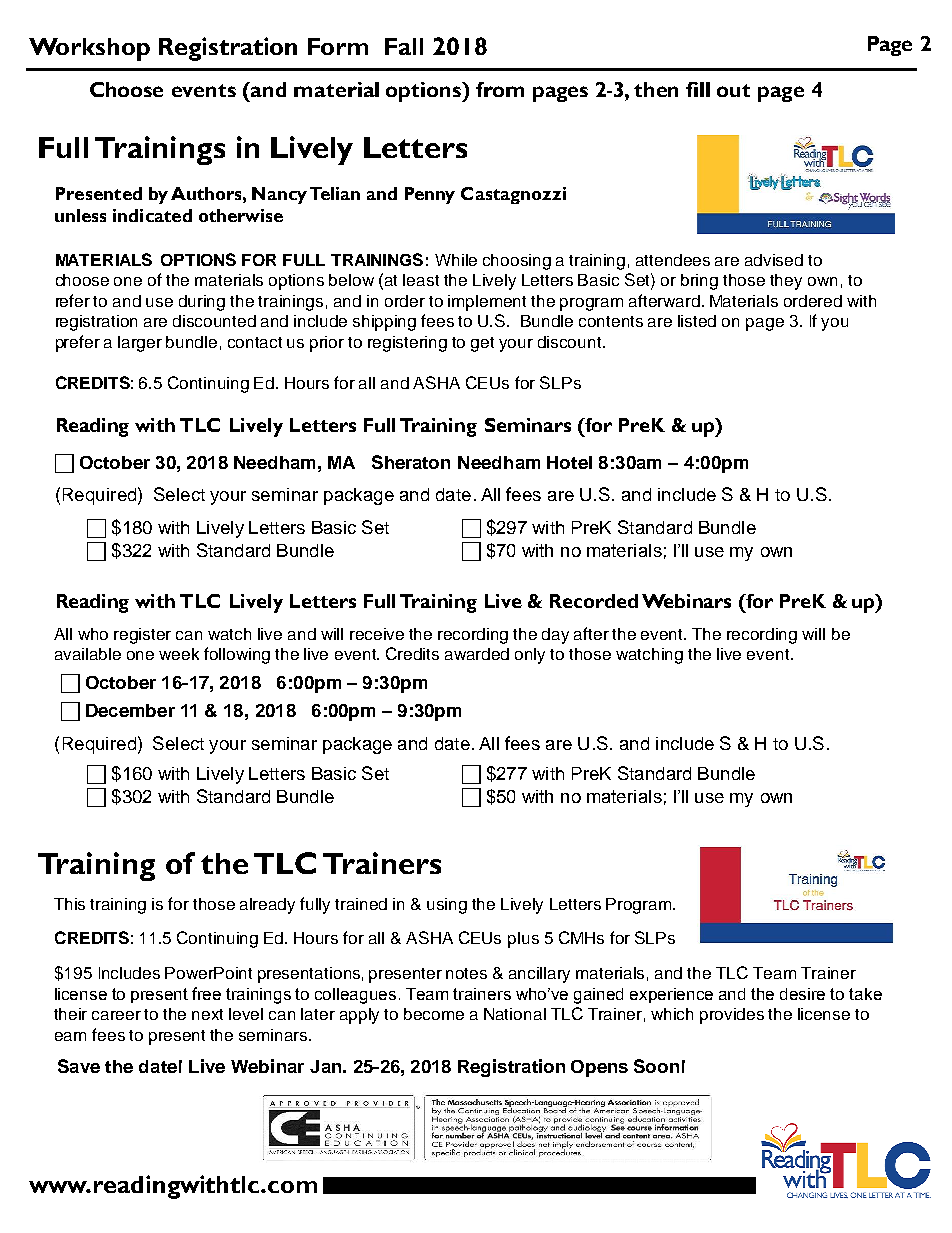 Image resolution: width=952 pixels, height=1233 pixels. I want to click on Recorded, so click(594, 601).
